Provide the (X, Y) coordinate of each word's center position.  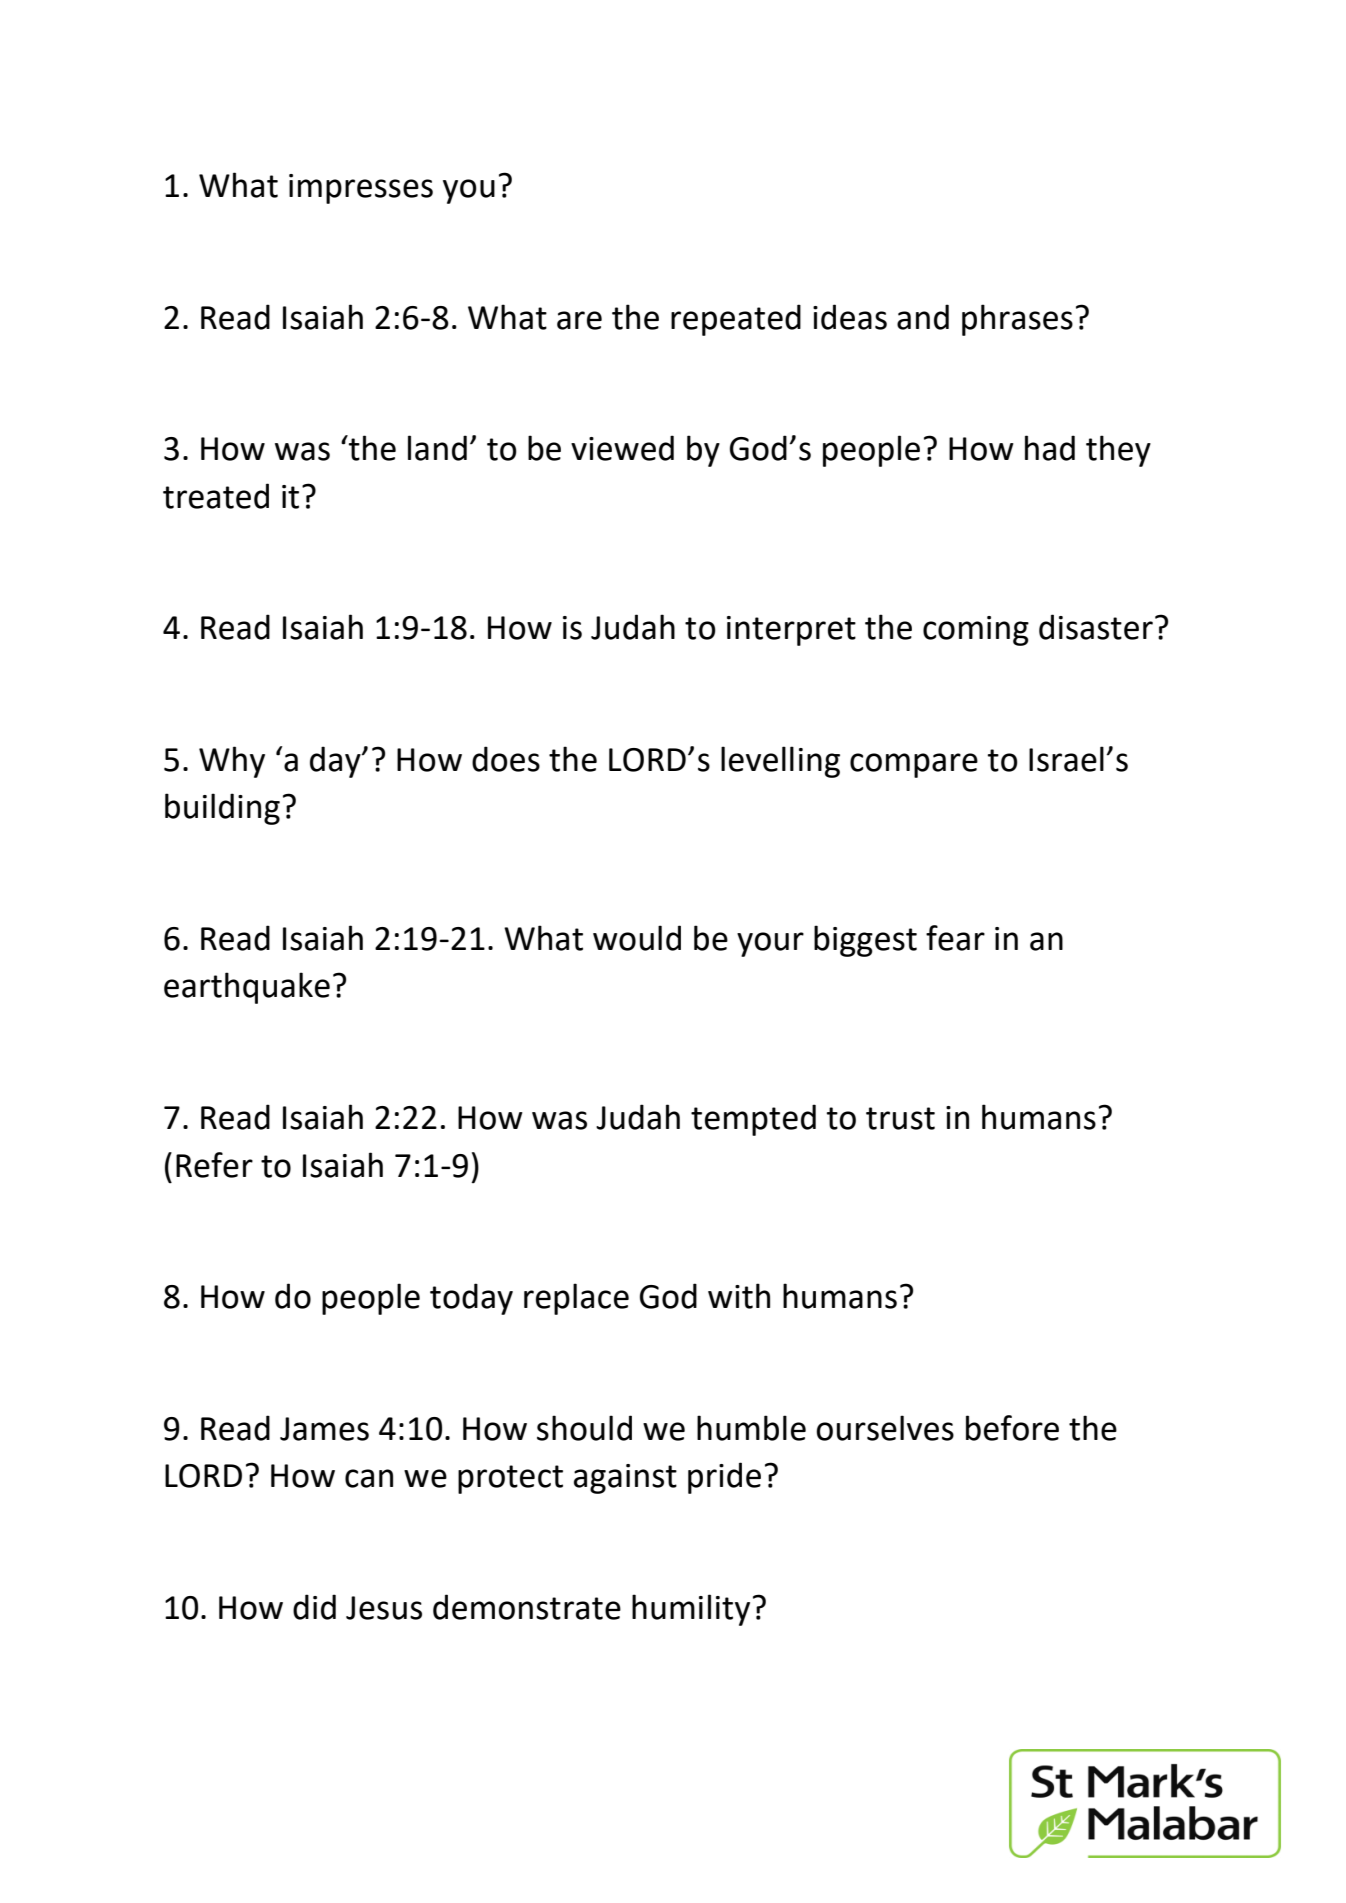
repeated (736, 320)
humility (691, 1610)
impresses (361, 189)
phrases (1017, 320)
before (1012, 1428)
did (314, 1607)
